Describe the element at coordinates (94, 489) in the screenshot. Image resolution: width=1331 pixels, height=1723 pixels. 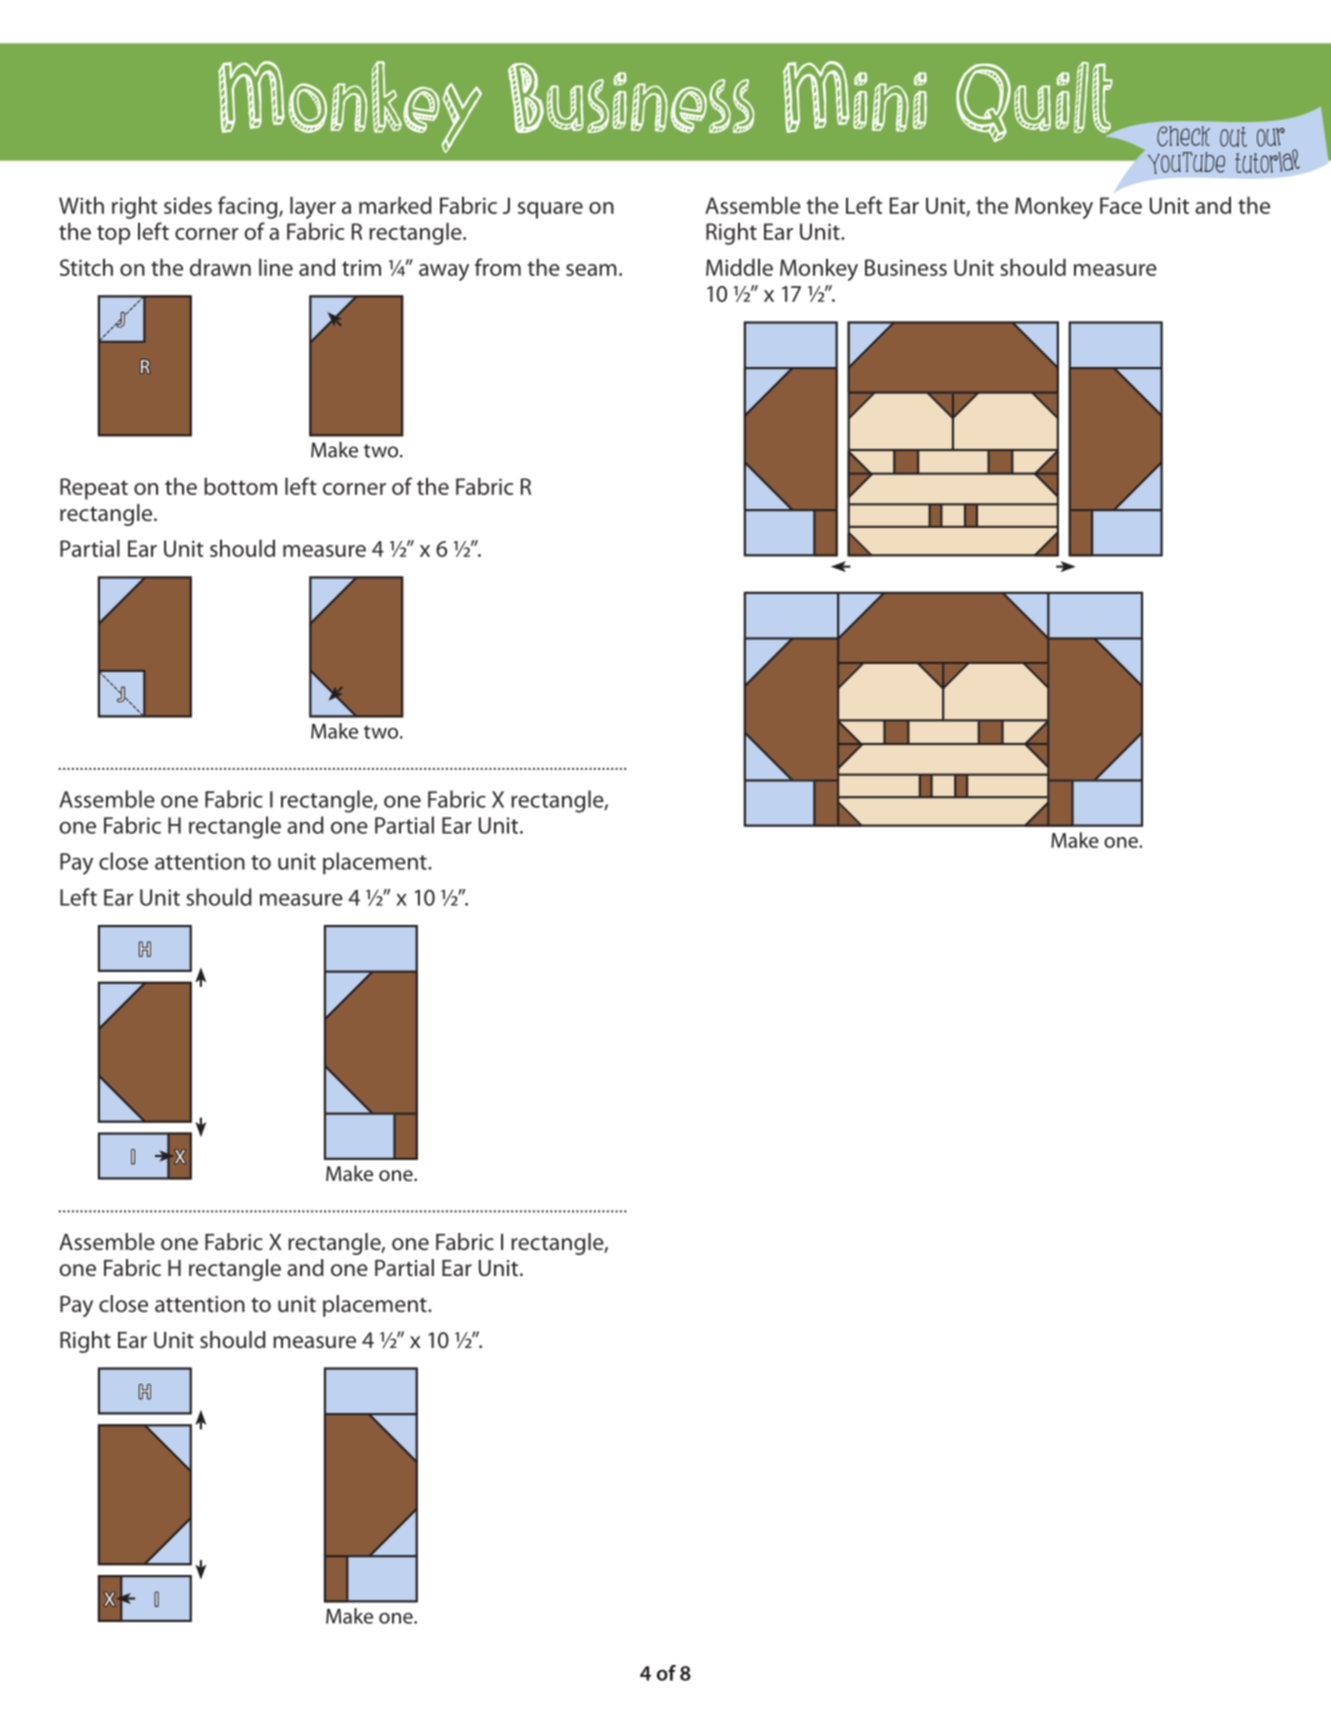
I see `Repeat` at that location.
